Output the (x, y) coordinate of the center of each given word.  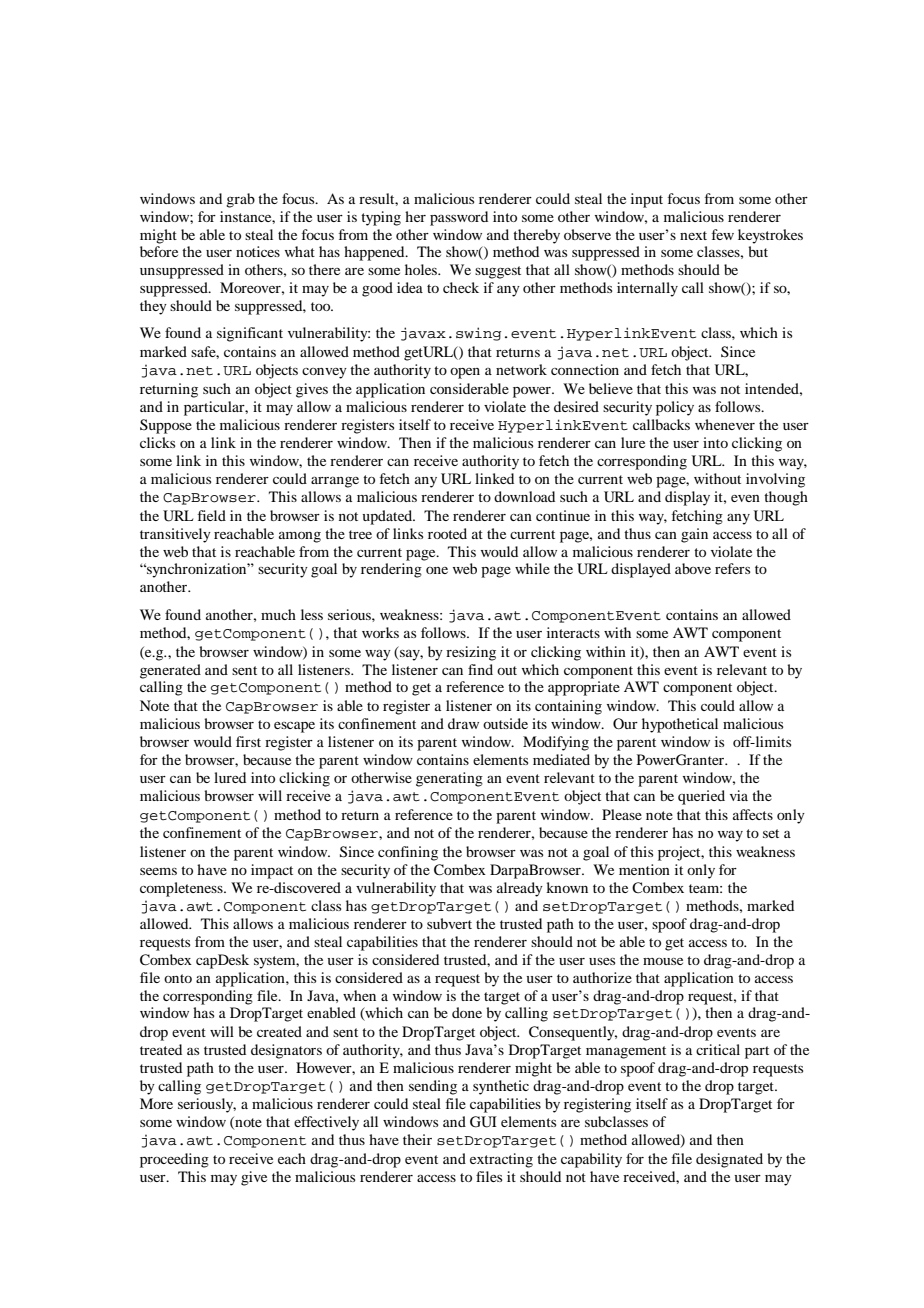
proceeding (174, 1160)
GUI (483, 1122)
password (459, 218)
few (723, 234)
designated (729, 1160)
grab (240, 200)
